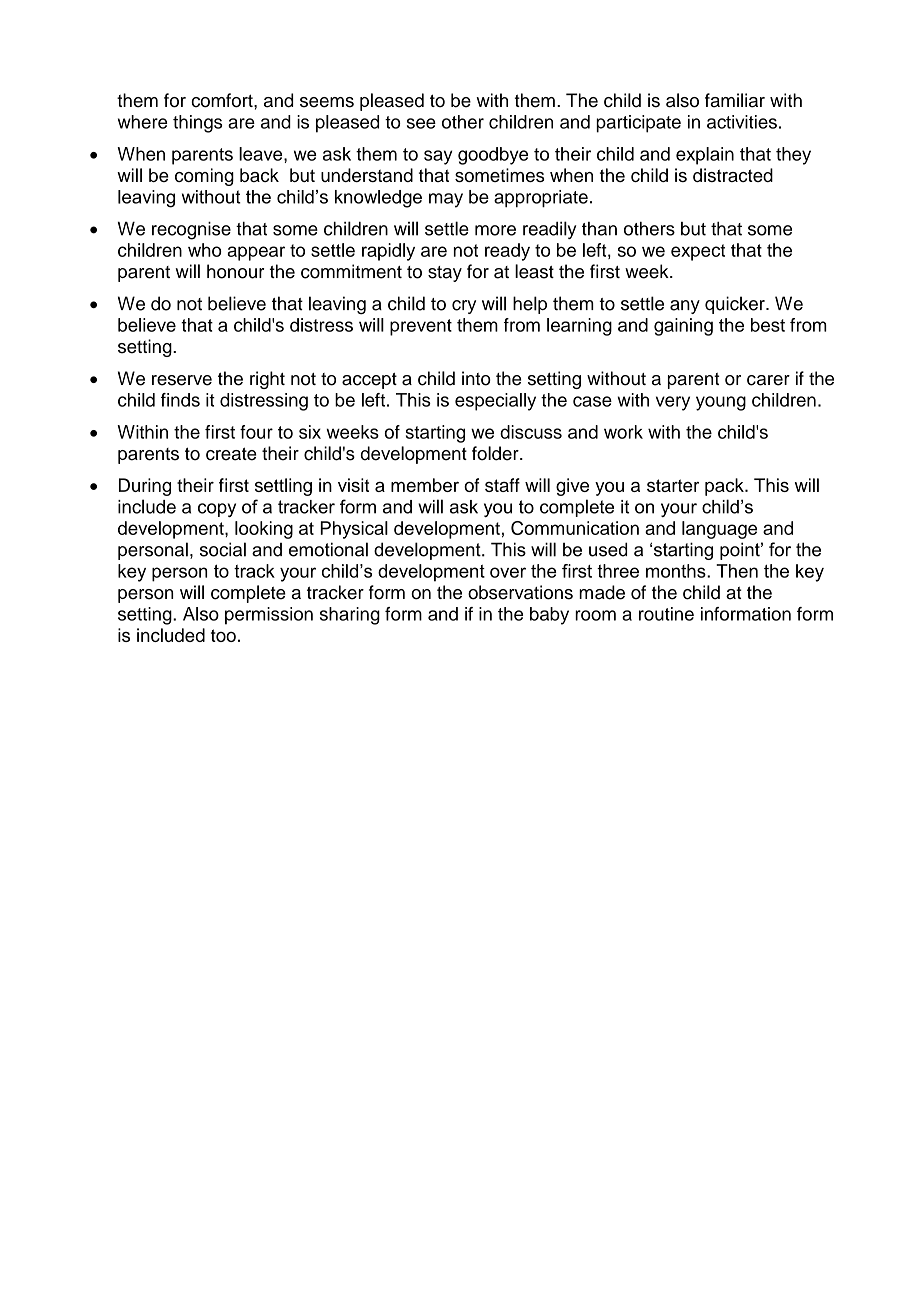  I want to click on baby, so click(549, 616).
